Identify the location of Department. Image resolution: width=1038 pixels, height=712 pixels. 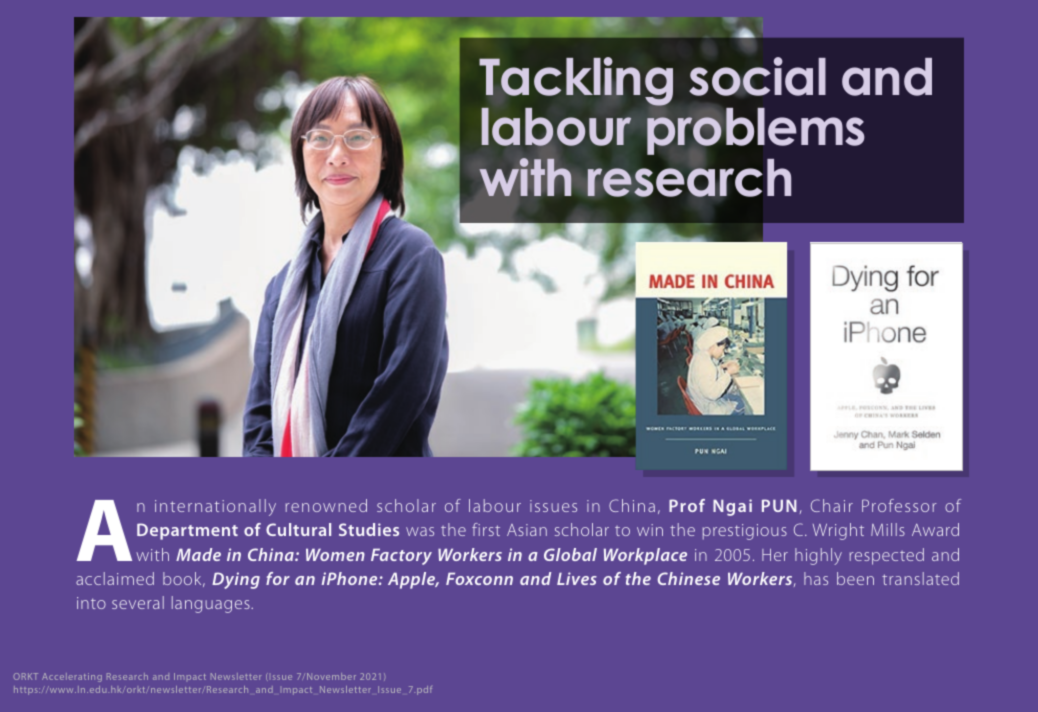
(187, 531).
